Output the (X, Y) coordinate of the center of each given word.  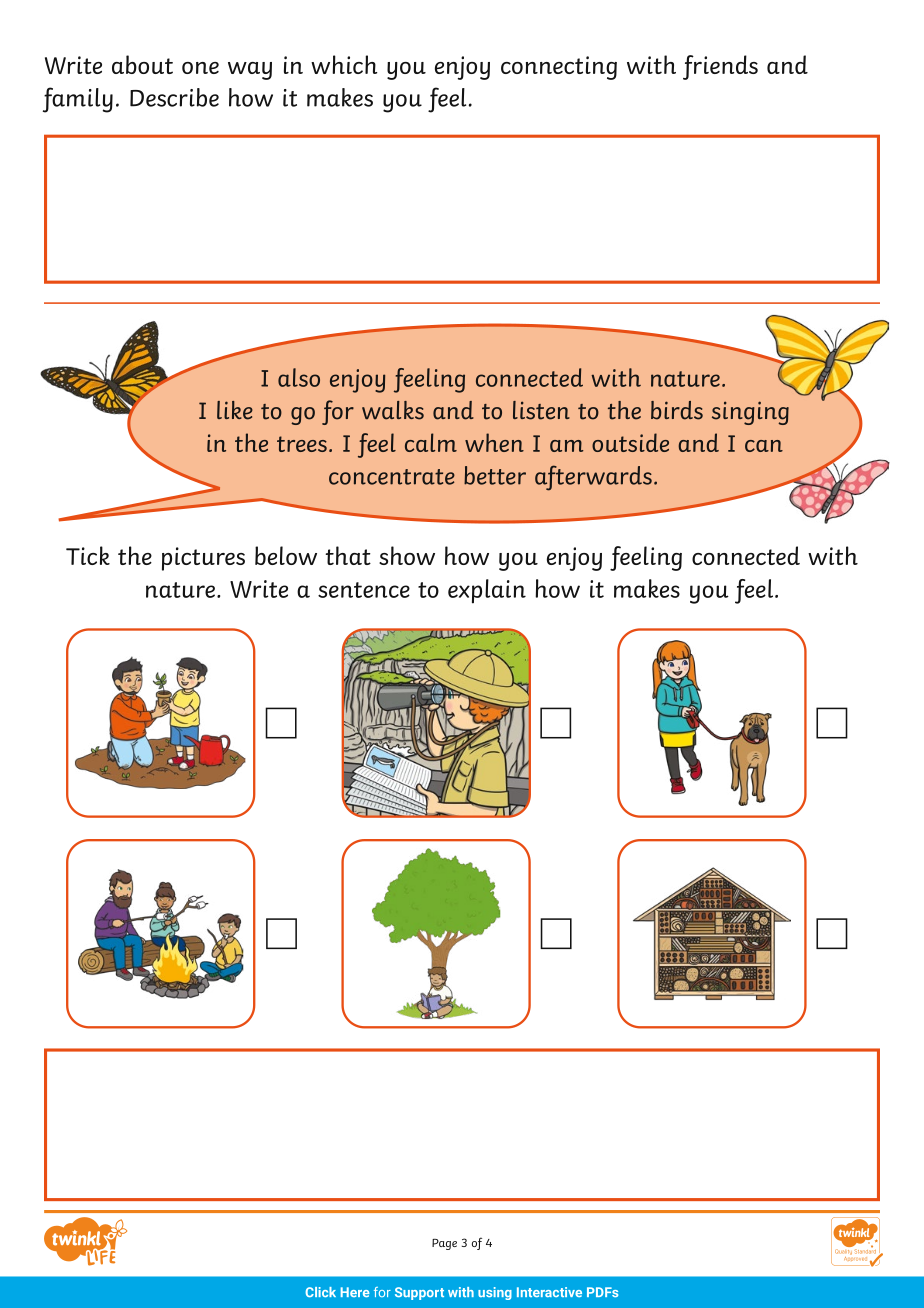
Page (444, 1244)
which (344, 64)
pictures (203, 559)
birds (677, 410)
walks (393, 410)
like (235, 410)
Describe (174, 97)
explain (487, 591)
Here (355, 1292)
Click (320, 1292)
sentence (364, 590)
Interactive (549, 1292)
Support (419, 1293)
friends (720, 67)
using (495, 1293)
